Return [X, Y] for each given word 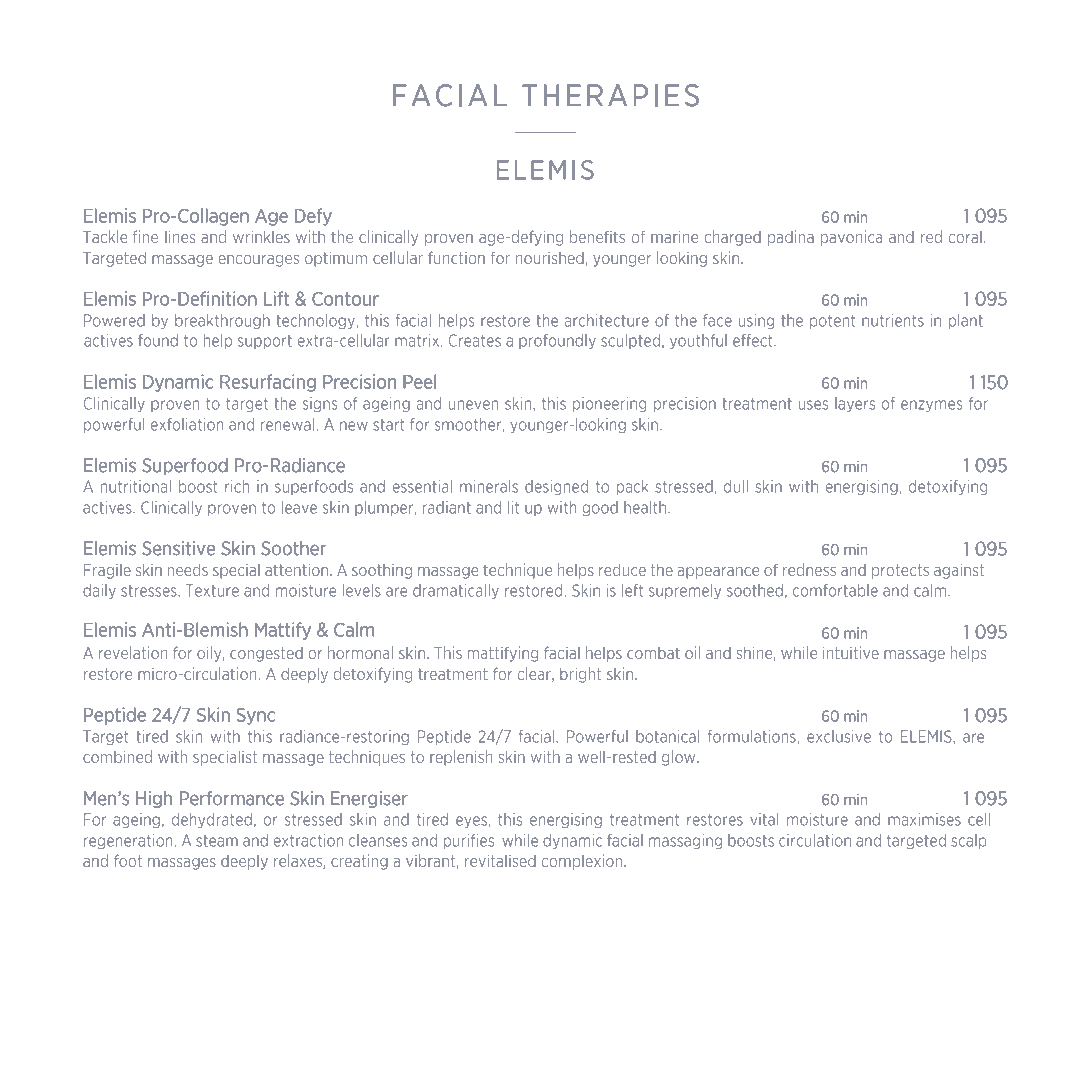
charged [732, 238]
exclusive [839, 736]
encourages [258, 261]
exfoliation [187, 424]
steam [217, 841]
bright [580, 675]
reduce [622, 569]
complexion [583, 862]
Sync [256, 716]
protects [900, 571]
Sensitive [178, 548]
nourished [550, 258]
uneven [473, 405]
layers [855, 404]
